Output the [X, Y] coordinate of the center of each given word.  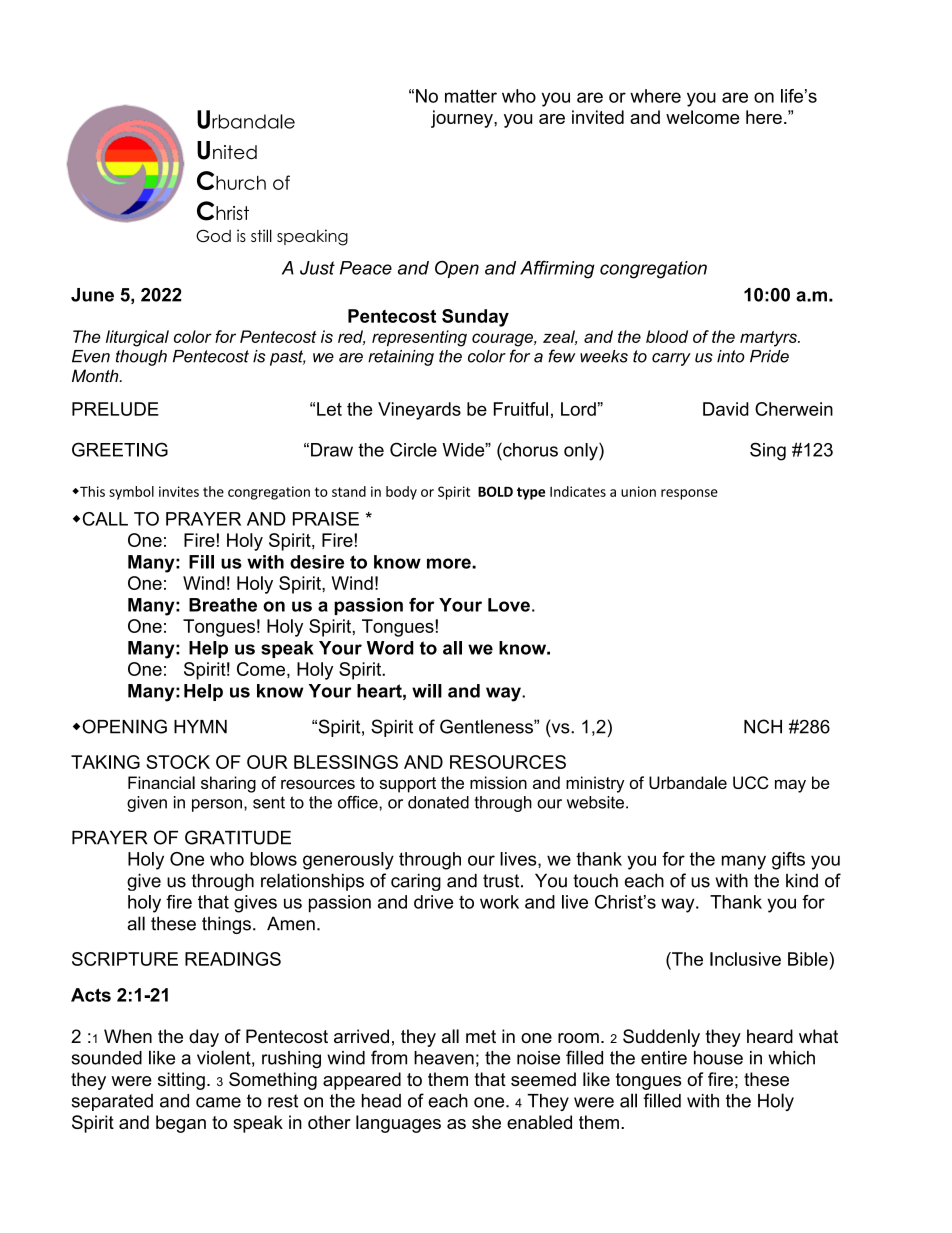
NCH [763, 726]
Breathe [223, 605]
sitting [181, 1081]
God [213, 236]
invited [598, 117]
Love [509, 605]
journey [463, 119]
